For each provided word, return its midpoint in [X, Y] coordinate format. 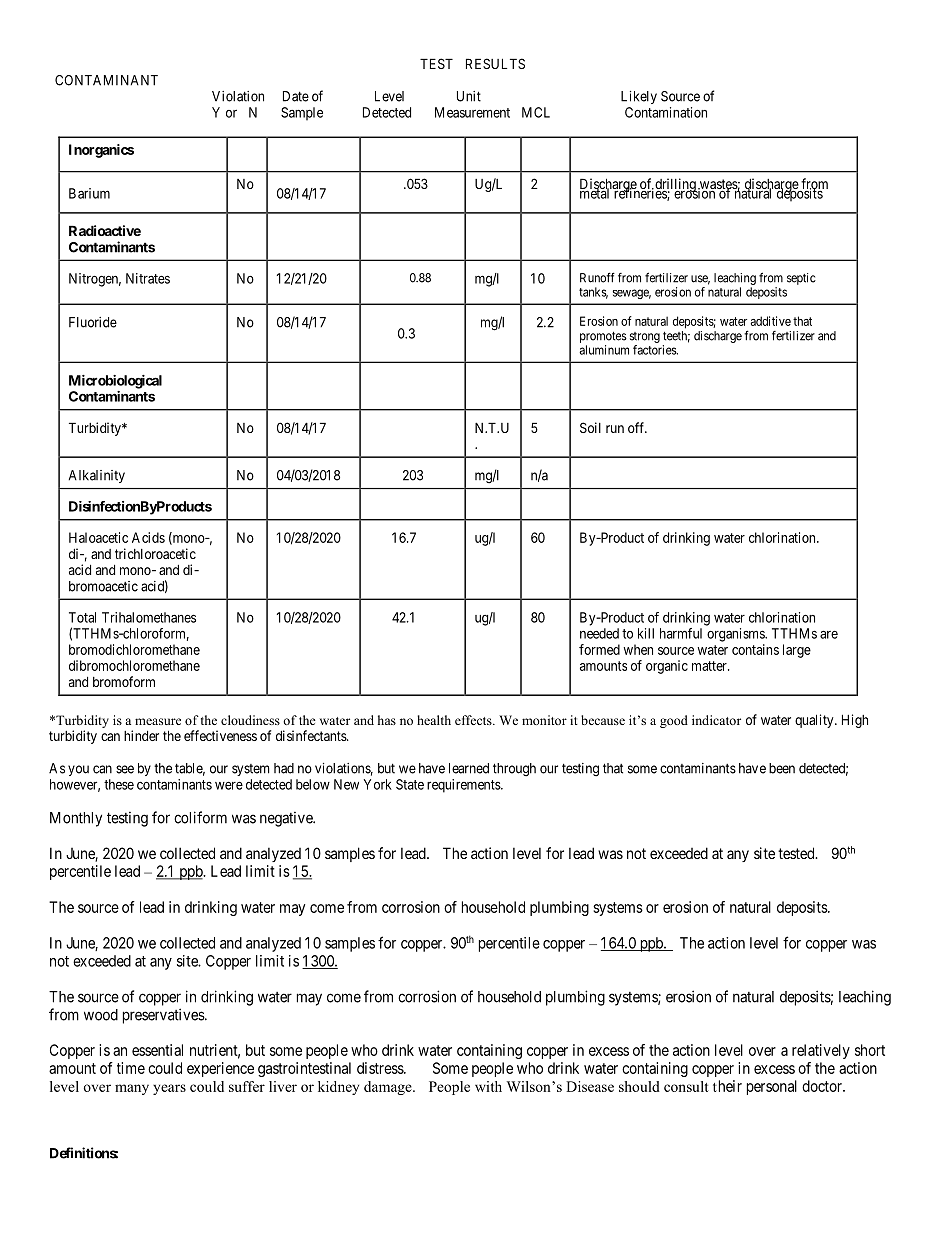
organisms [736, 635]
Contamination [666, 112]
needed [599, 633]
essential [157, 1050]
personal [772, 1087]
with [488, 1086]
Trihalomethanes [149, 617]
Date [296, 96]
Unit [469, 96]
